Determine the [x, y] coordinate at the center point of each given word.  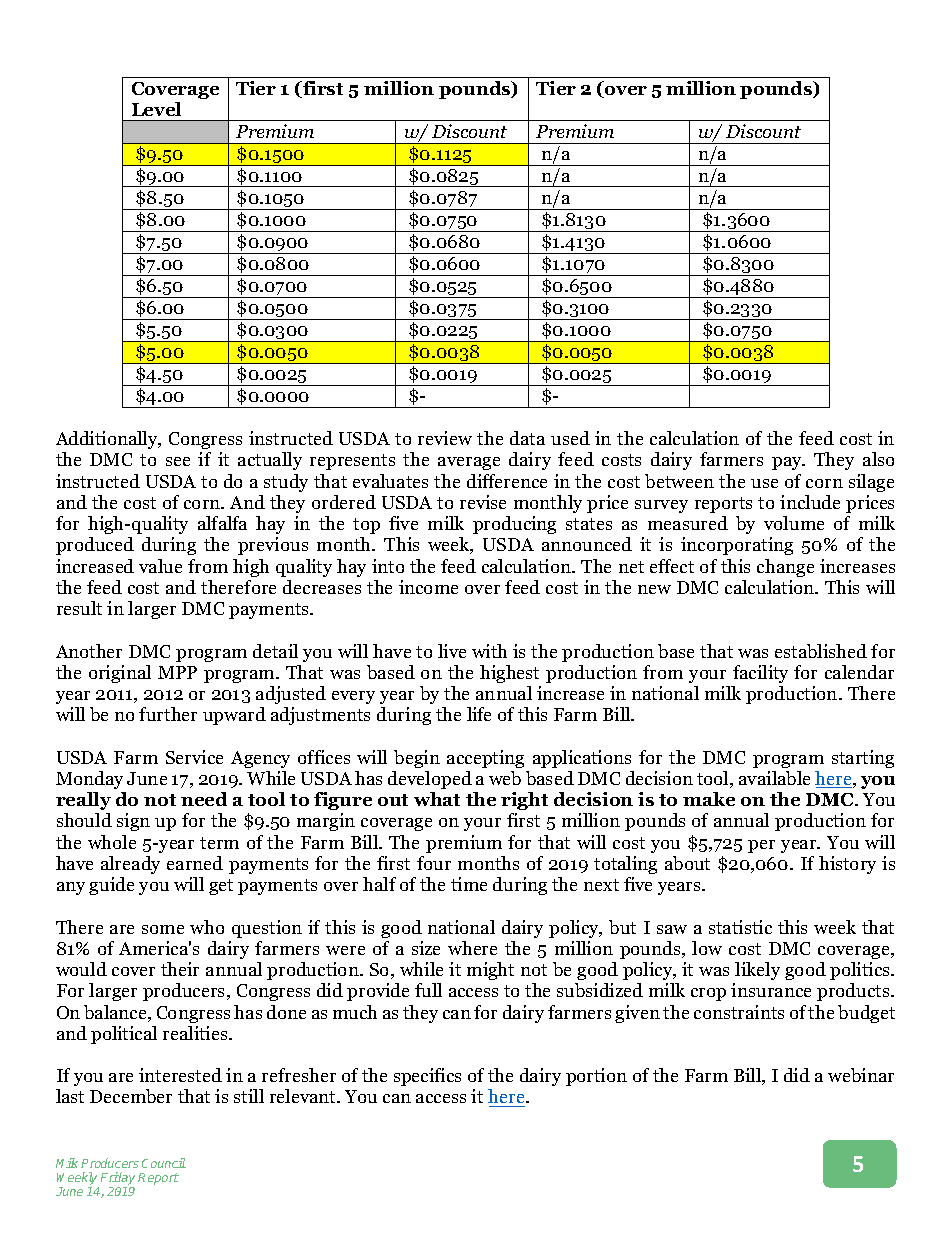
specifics [427, 1077]
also [878, 459]
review [445, 438]
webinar [861, 1075]
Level [156, 109]
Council [164, 1163]
